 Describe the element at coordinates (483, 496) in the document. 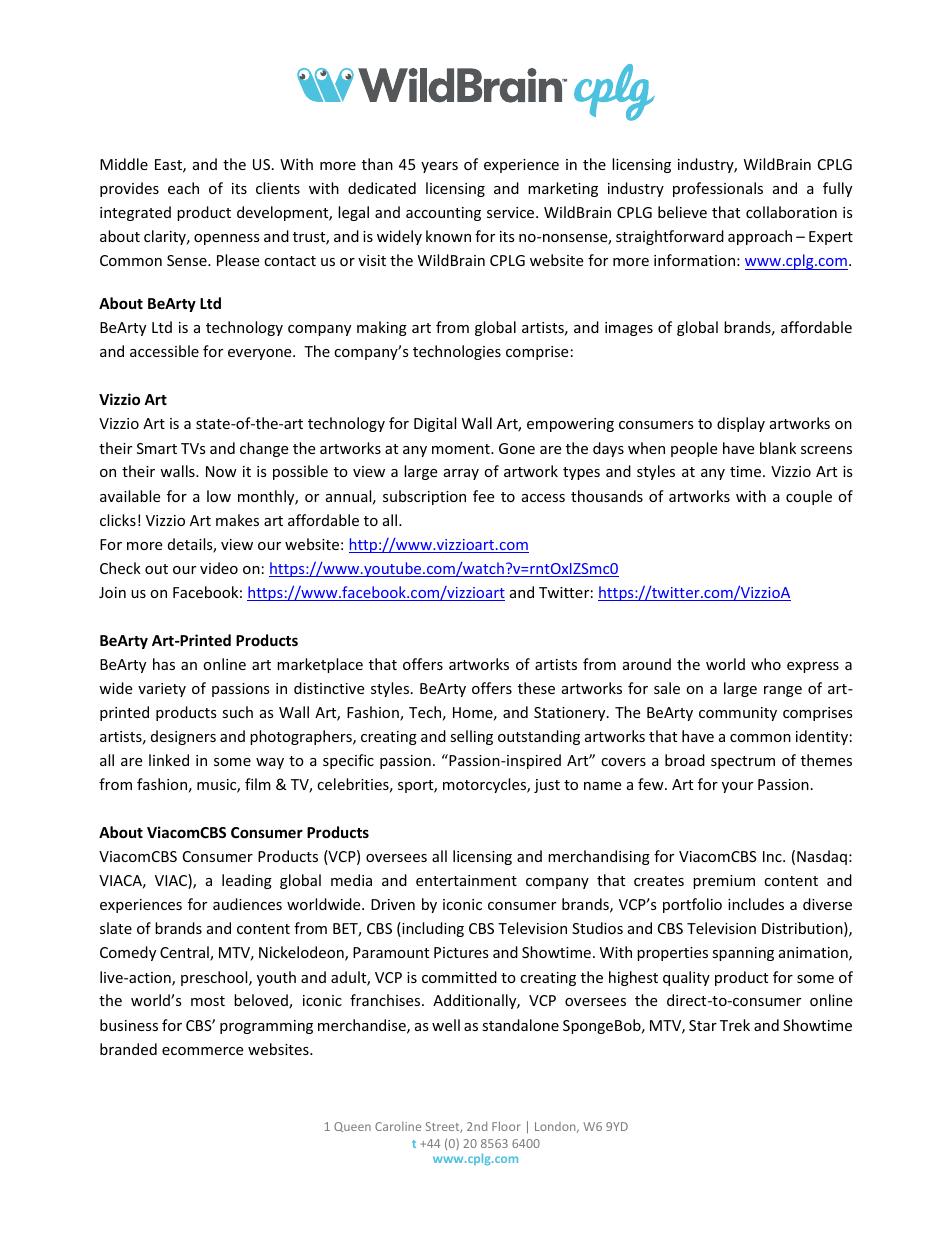

I see `fee` at that location.
